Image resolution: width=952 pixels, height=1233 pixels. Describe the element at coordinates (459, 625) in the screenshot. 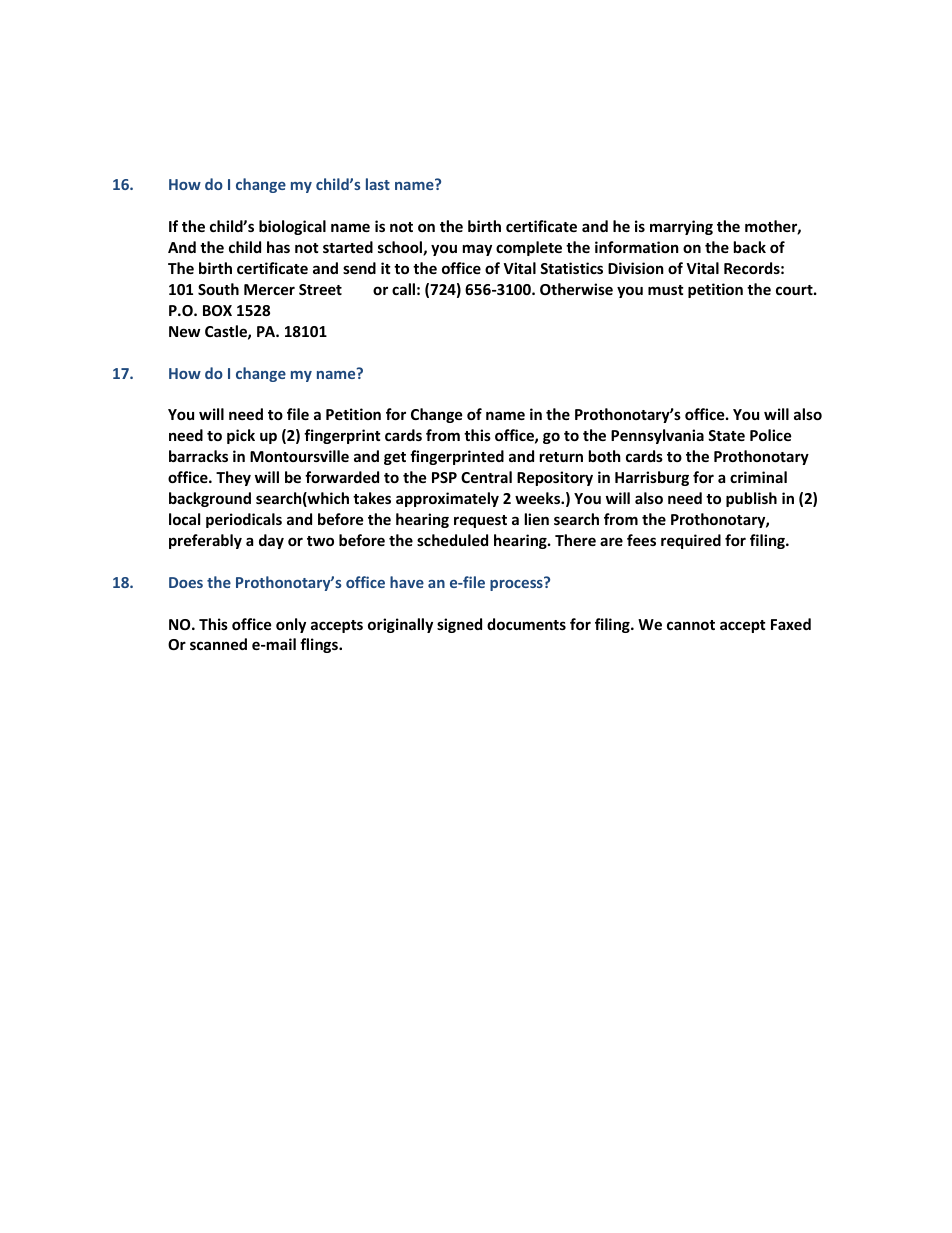

I see `signed` at that location.
